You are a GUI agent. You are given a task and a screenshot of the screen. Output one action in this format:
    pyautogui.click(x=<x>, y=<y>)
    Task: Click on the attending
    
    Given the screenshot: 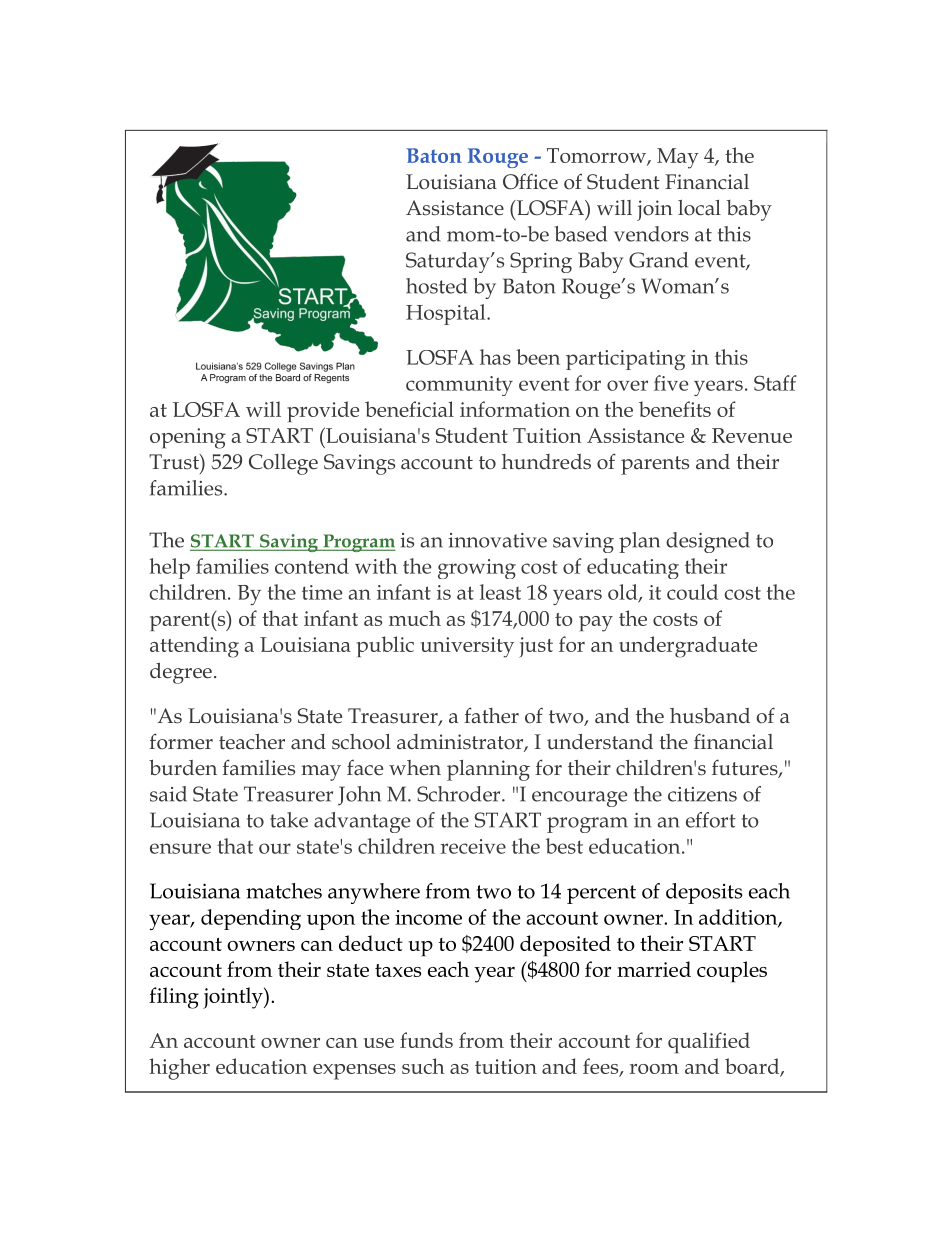 What is the action you would take?
    pyautogui.click(x=194, y=647)
